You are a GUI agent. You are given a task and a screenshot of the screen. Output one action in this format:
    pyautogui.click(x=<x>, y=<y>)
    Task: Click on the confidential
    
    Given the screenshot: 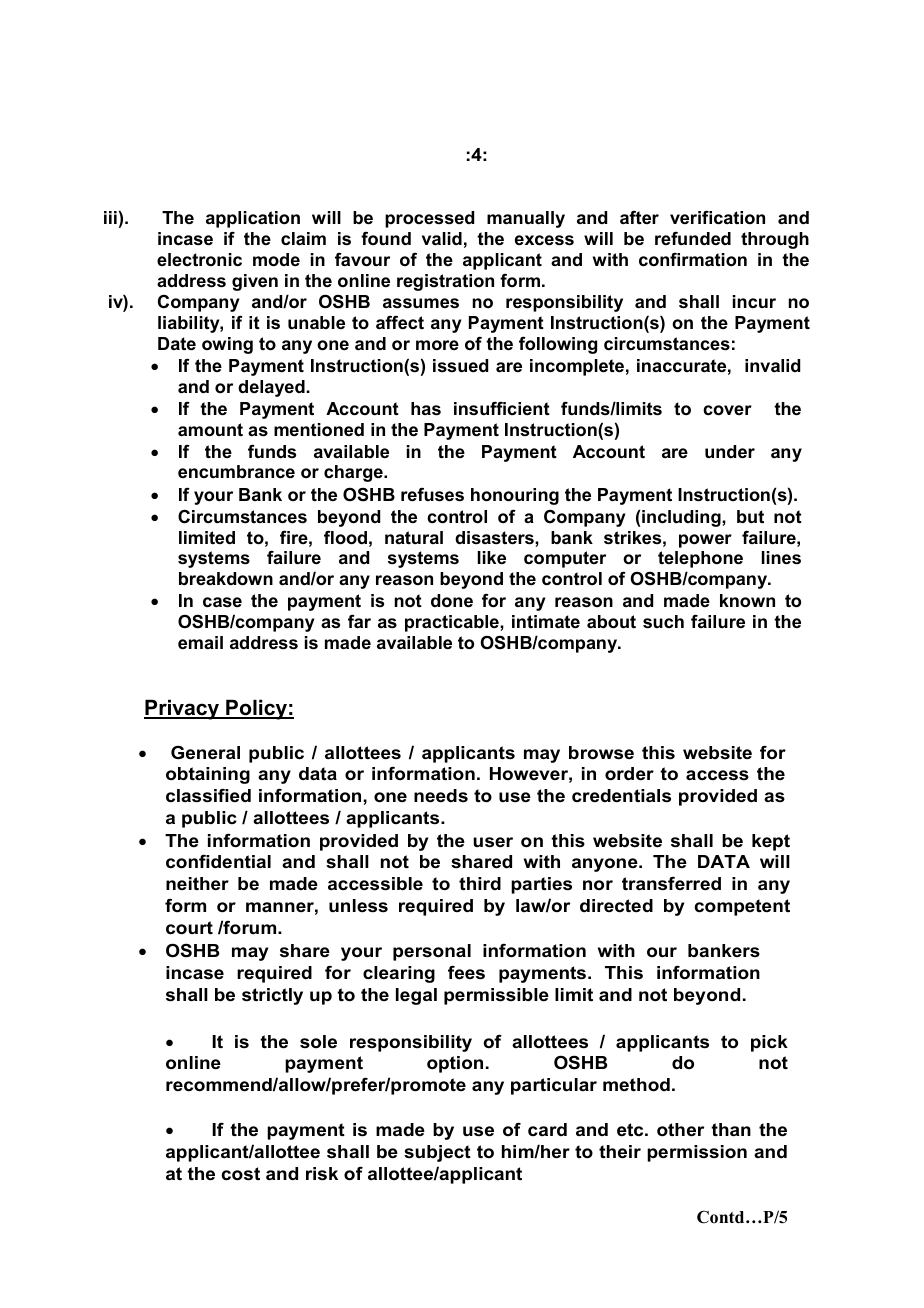 What is the action you would take?
    pyautogui.click(x=218, y=861)
